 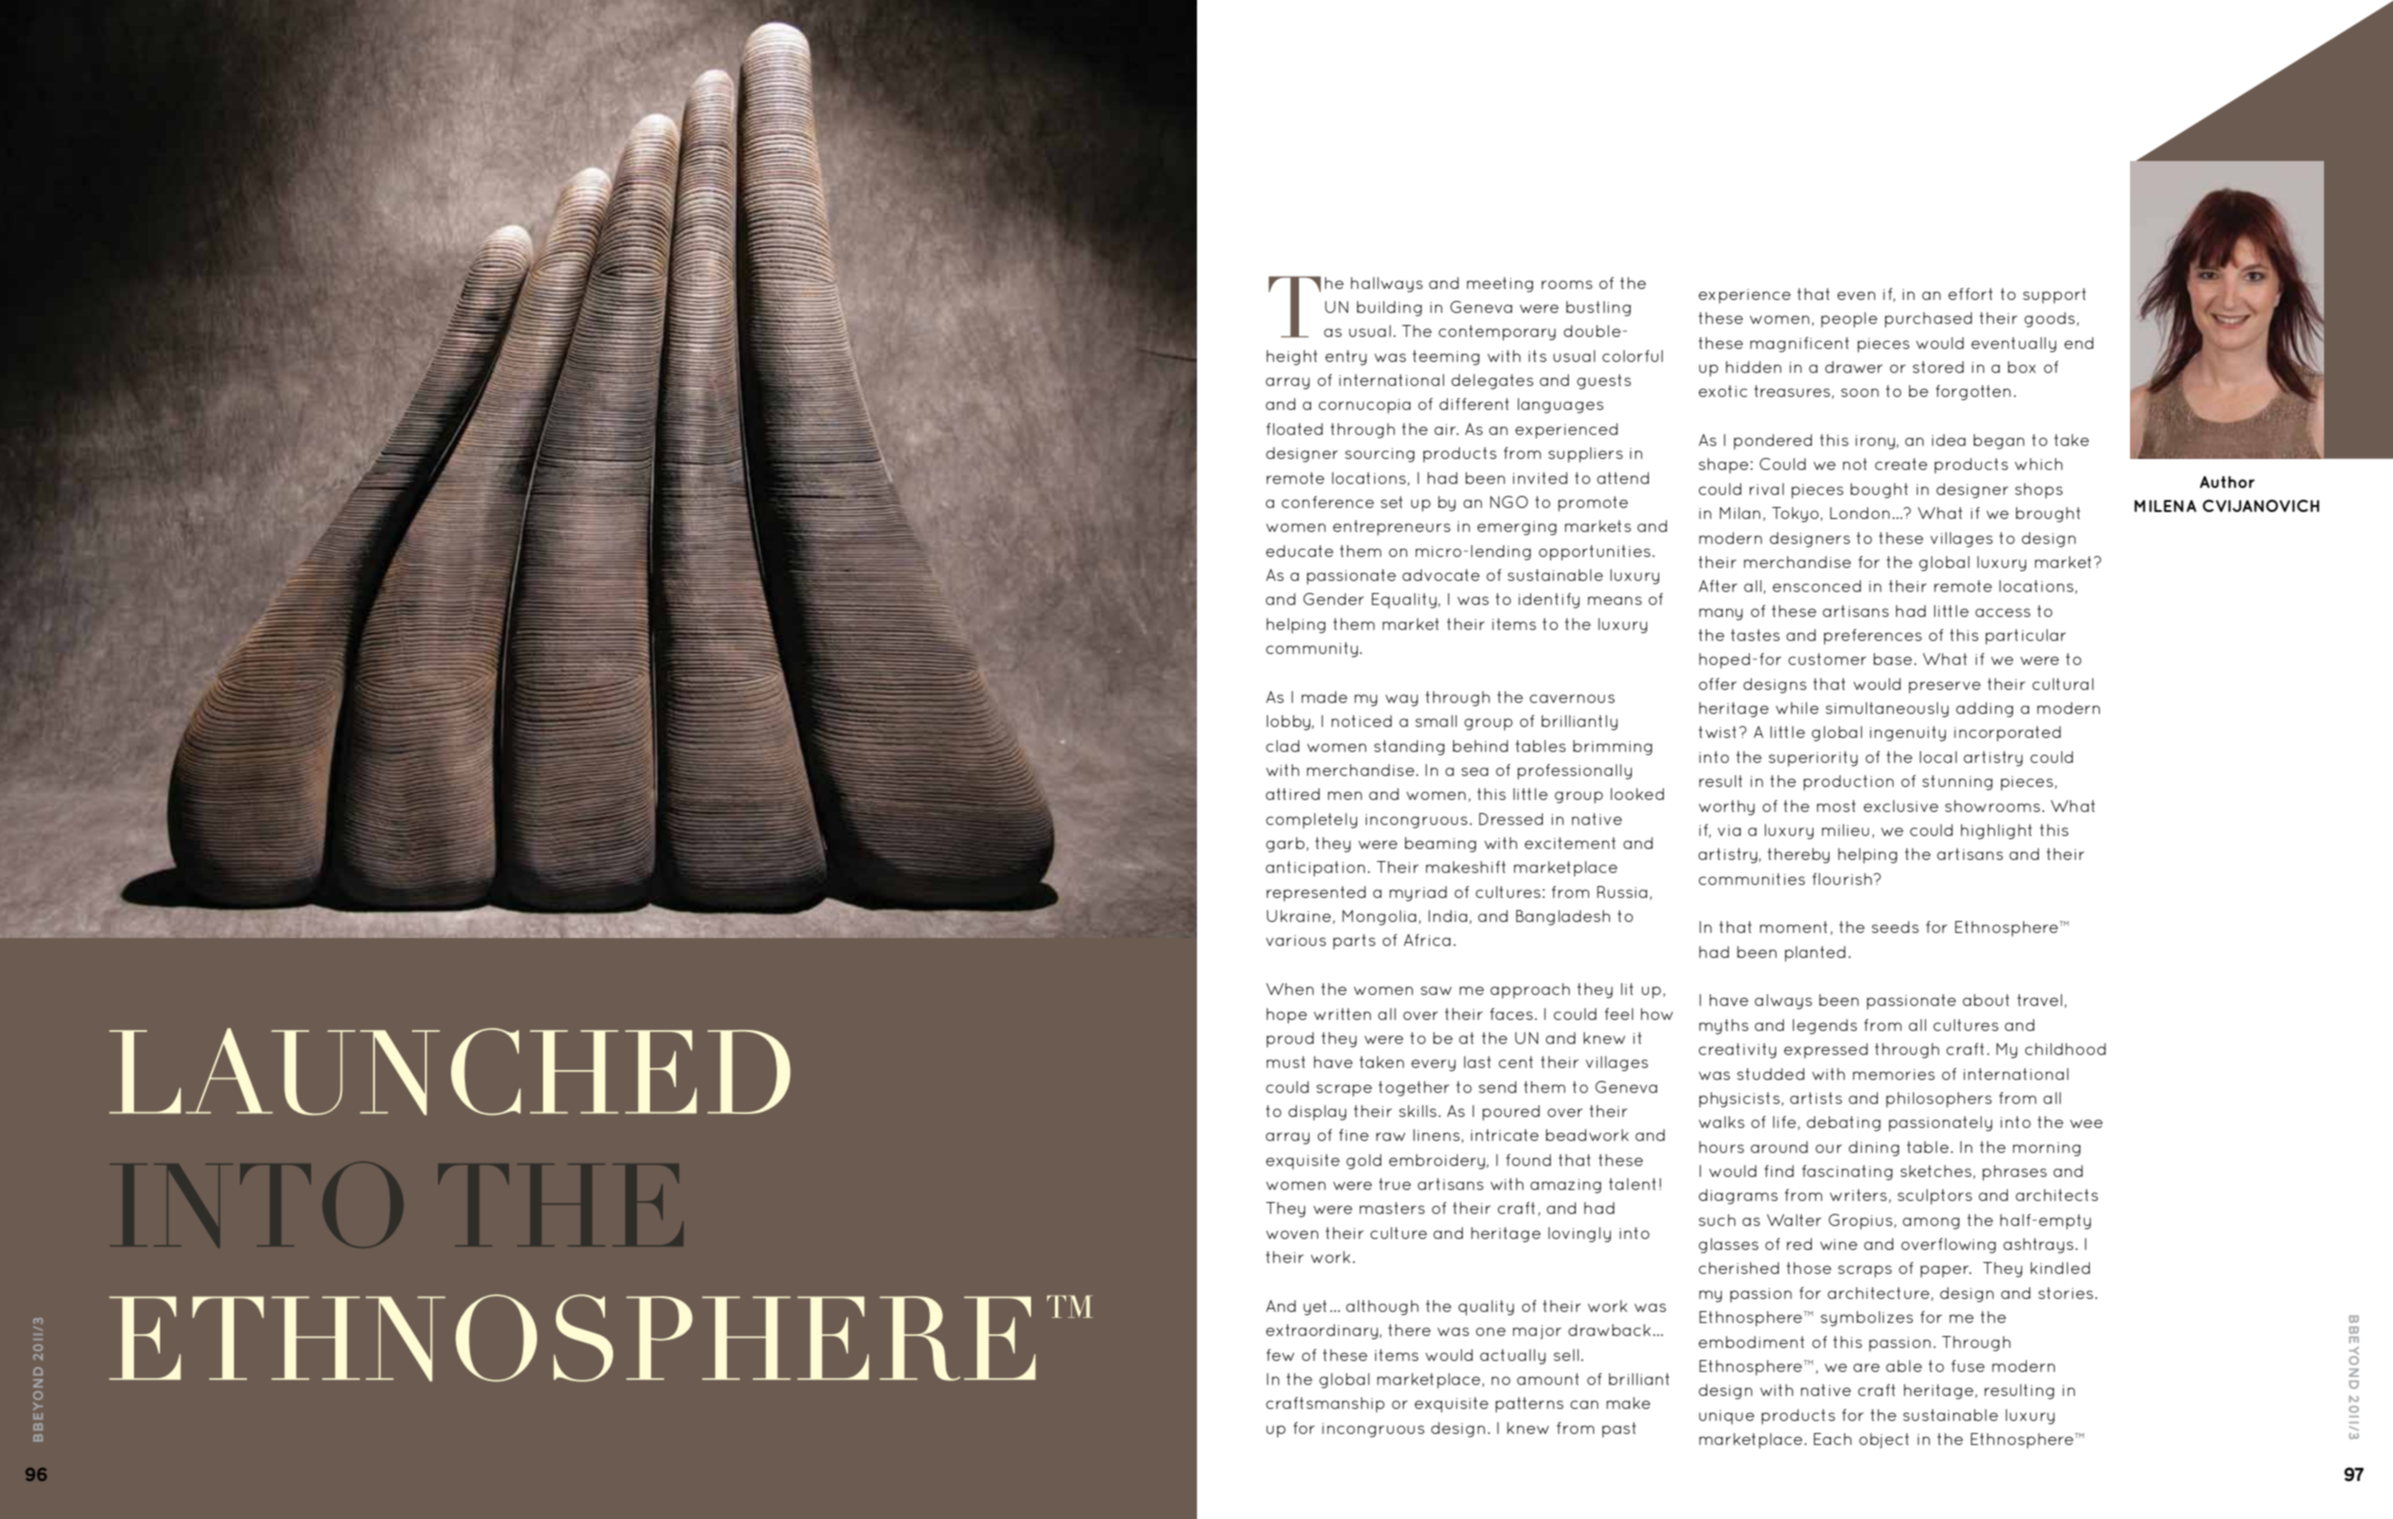 I want to click on floated, so click(x=1294, y=429).
